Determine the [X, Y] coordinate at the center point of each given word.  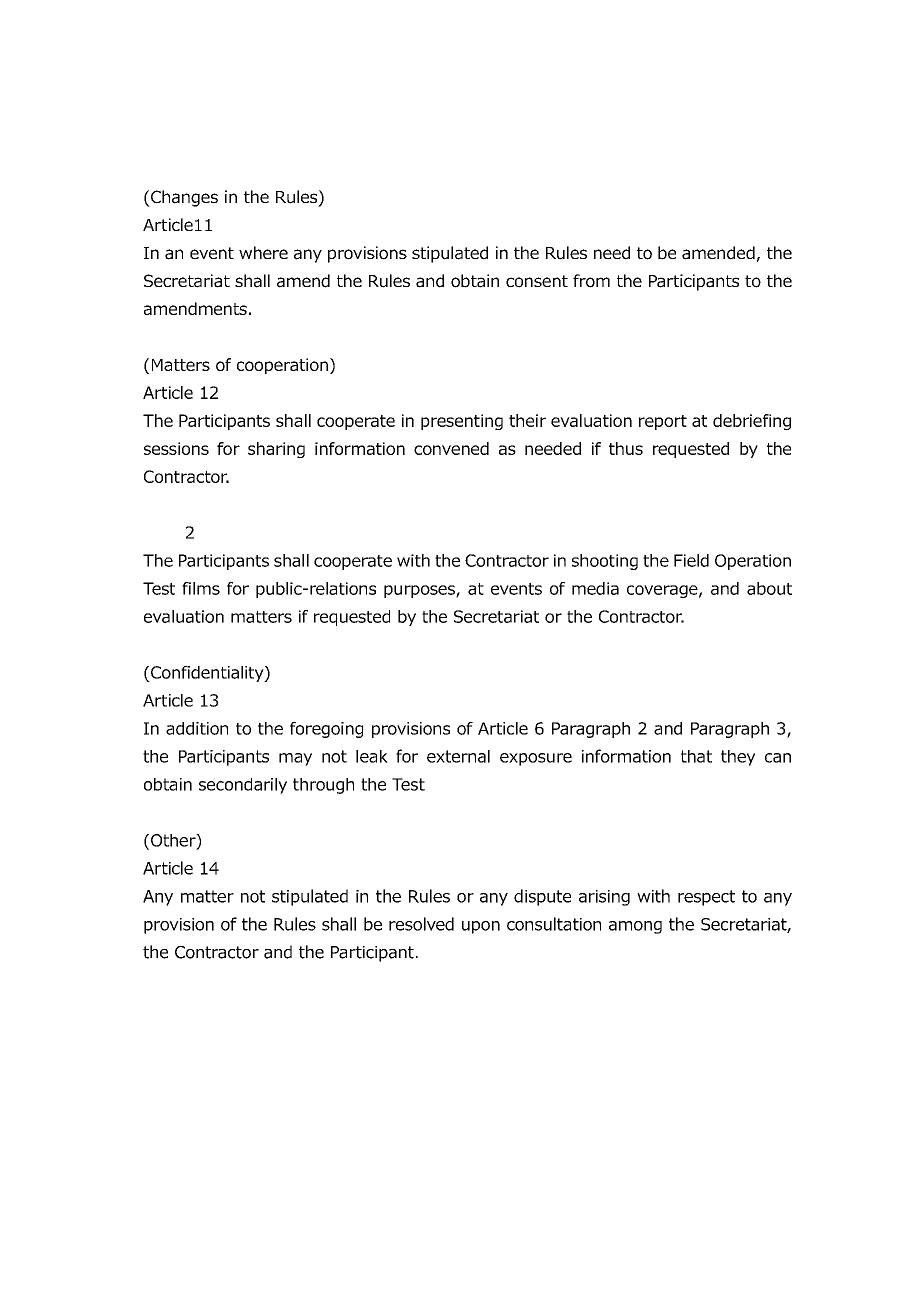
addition [197, 728]
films [201, 588]
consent [537, 281]
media [595, 588]
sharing [276, 450]
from [591, 281]
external [458, 756]
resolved [421, 924]
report [663, 422]
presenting [462, 422]
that [696, 756]
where [263, 252]
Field [691, 560]
